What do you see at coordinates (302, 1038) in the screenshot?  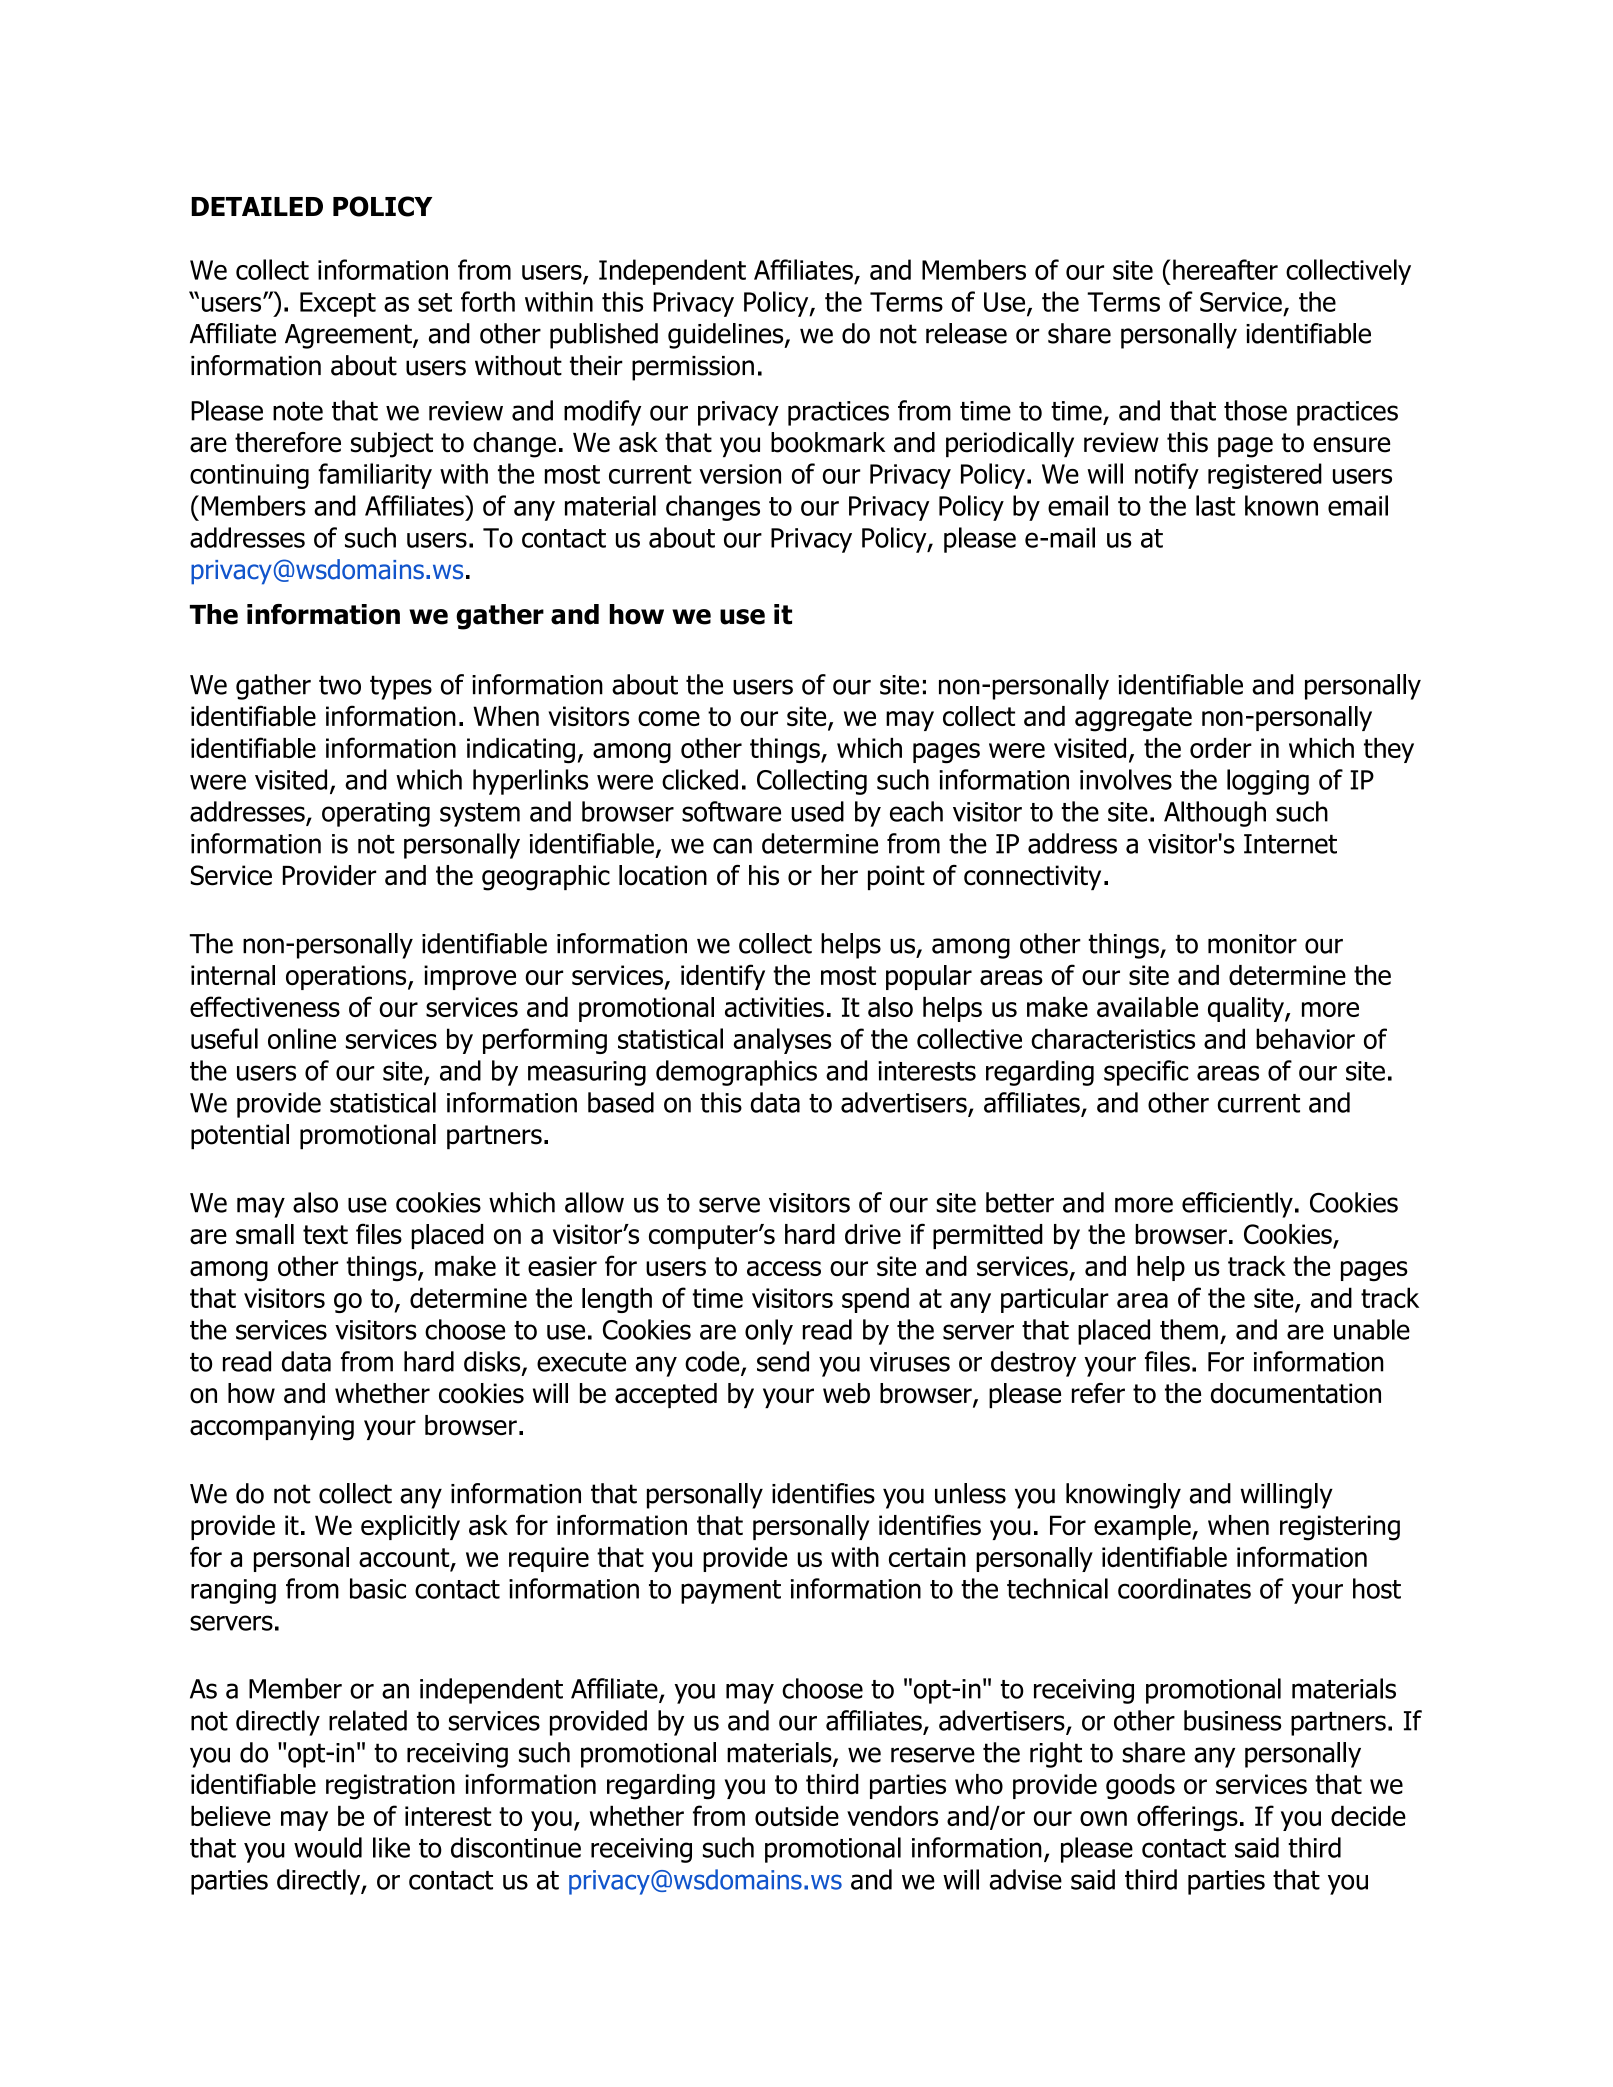 I see `online` at bounding box center [302, 1038].
